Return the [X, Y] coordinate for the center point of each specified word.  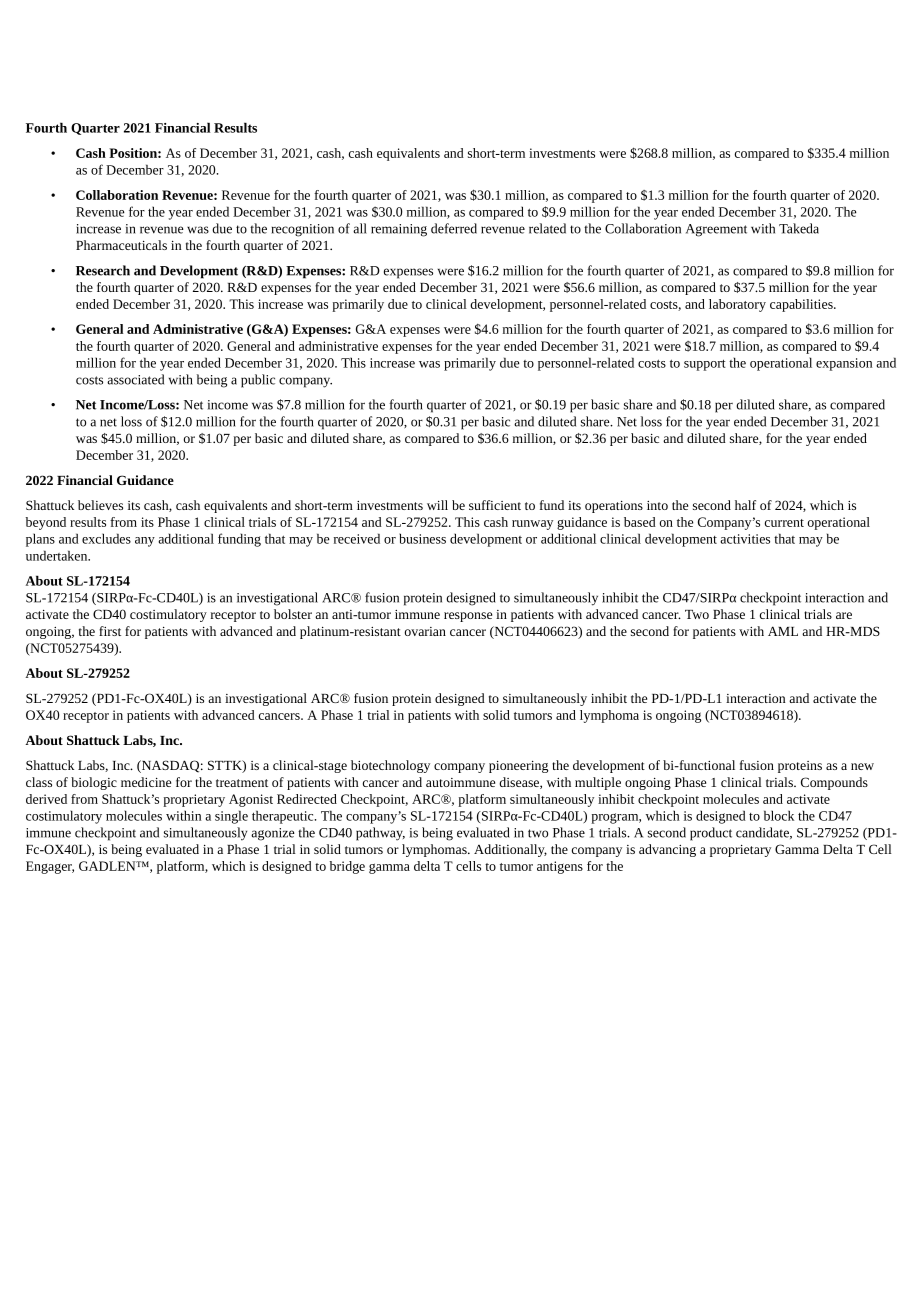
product [711, 834]
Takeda [799, 228]
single [231, 817]
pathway [380, 834]
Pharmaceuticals [121, 245]
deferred [454, 228]
